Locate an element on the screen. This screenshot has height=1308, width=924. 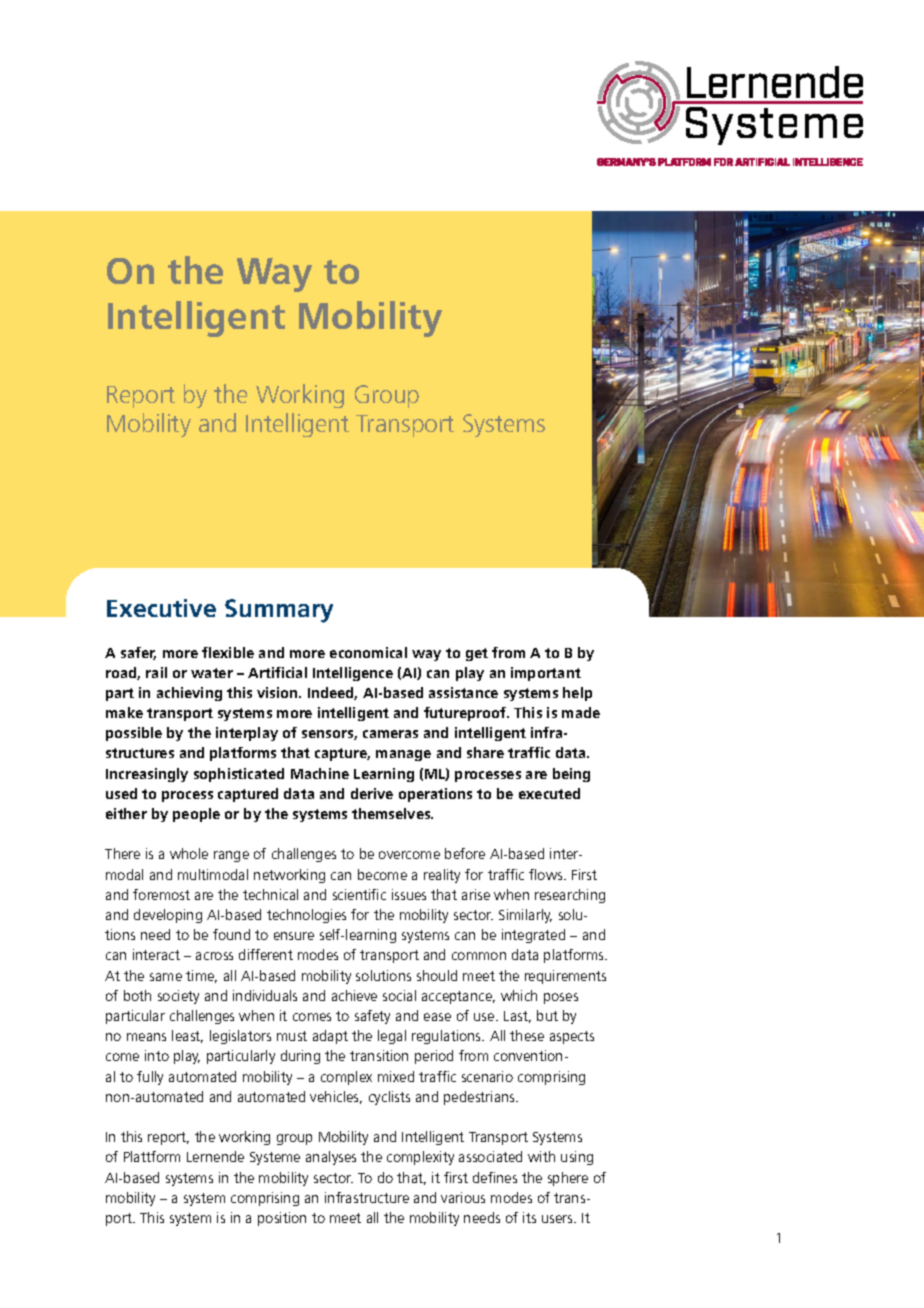
analyses is located at coordinates (331, 1158).
